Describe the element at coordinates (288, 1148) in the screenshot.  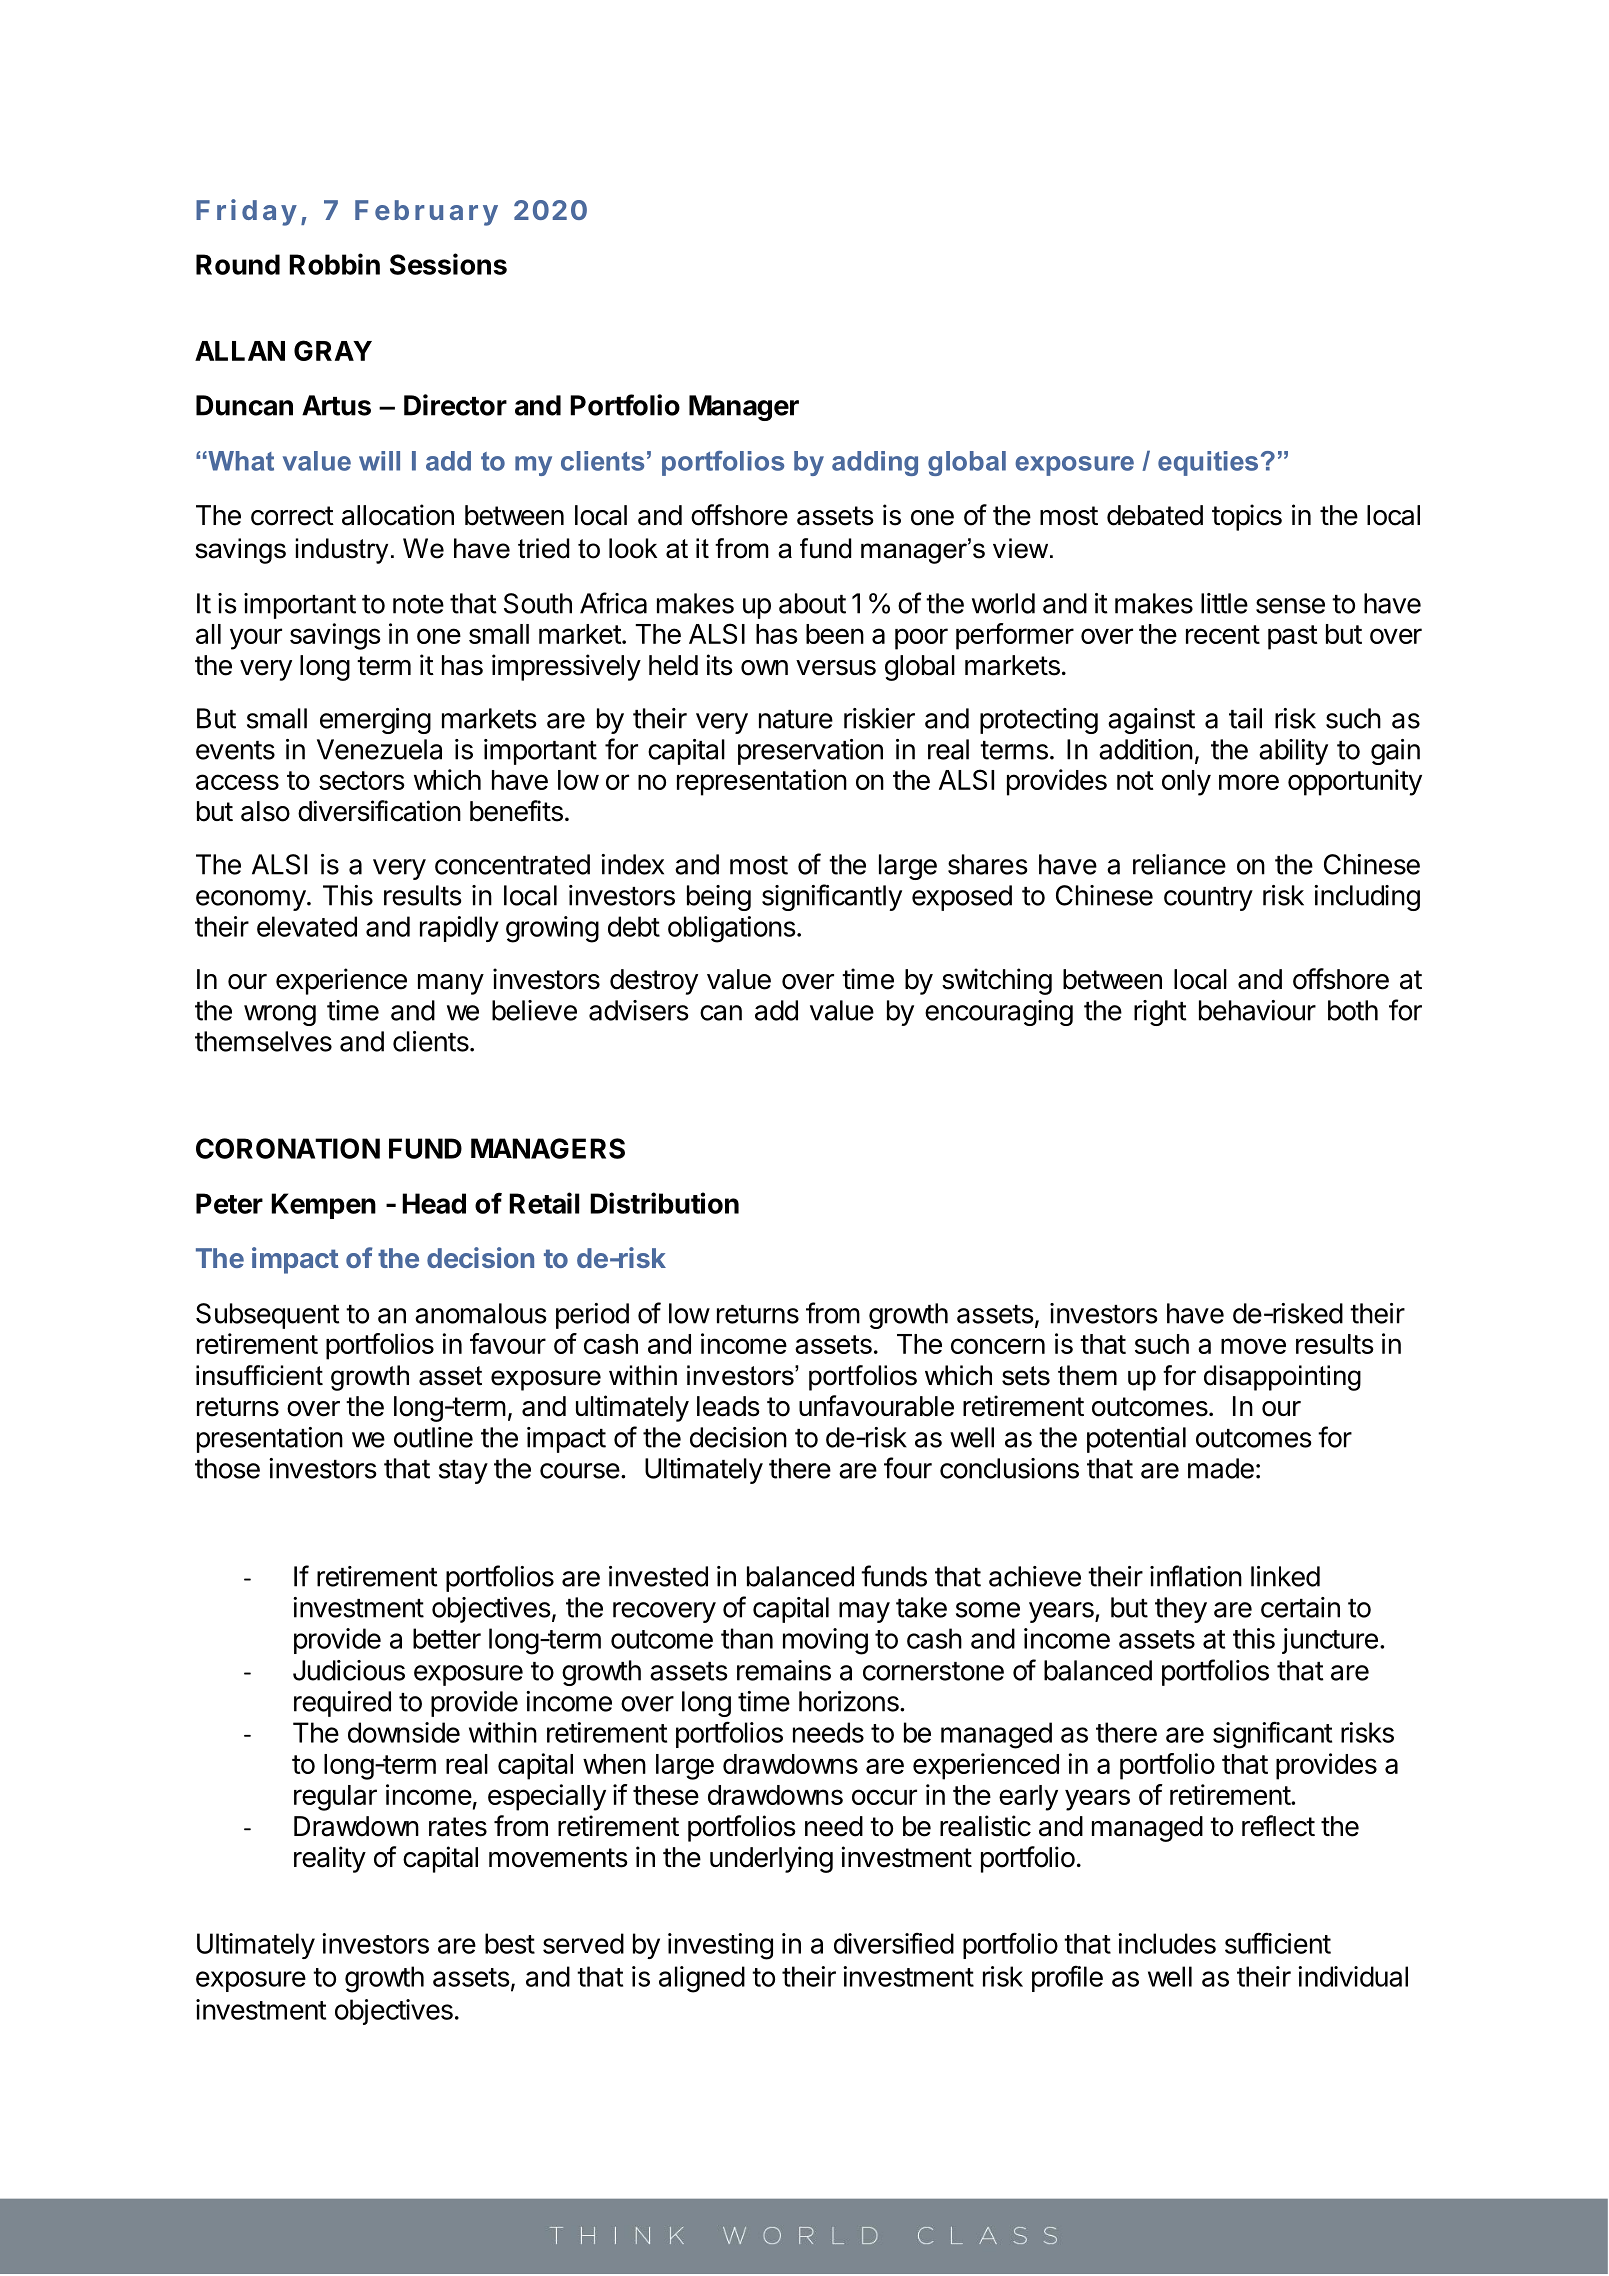
I see `CORONATION` at that location.
